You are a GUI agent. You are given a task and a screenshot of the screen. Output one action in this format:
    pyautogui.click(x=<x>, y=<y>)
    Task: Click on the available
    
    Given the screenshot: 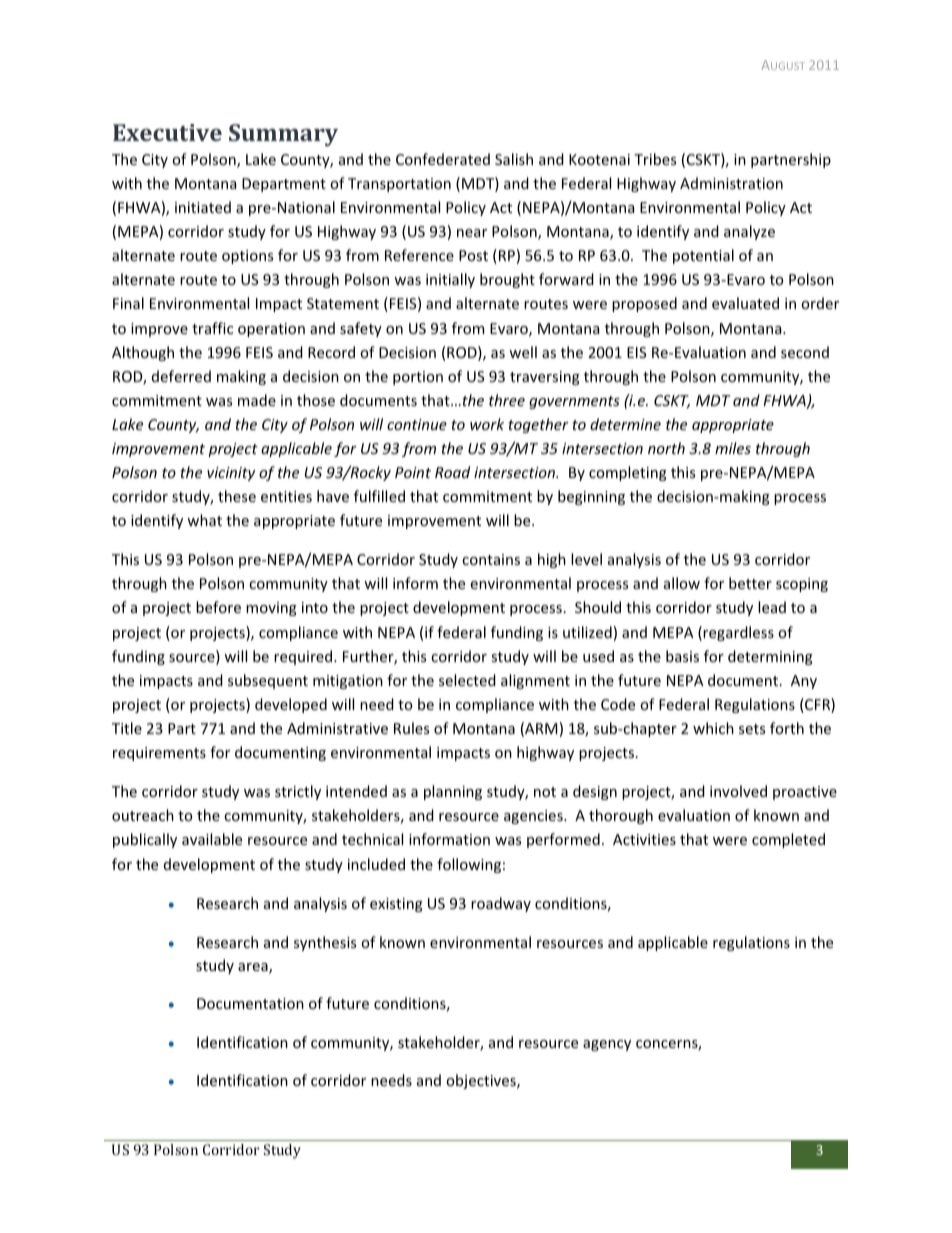 What is the action you would take?
    pyautogui.click(x=212, y=839)
